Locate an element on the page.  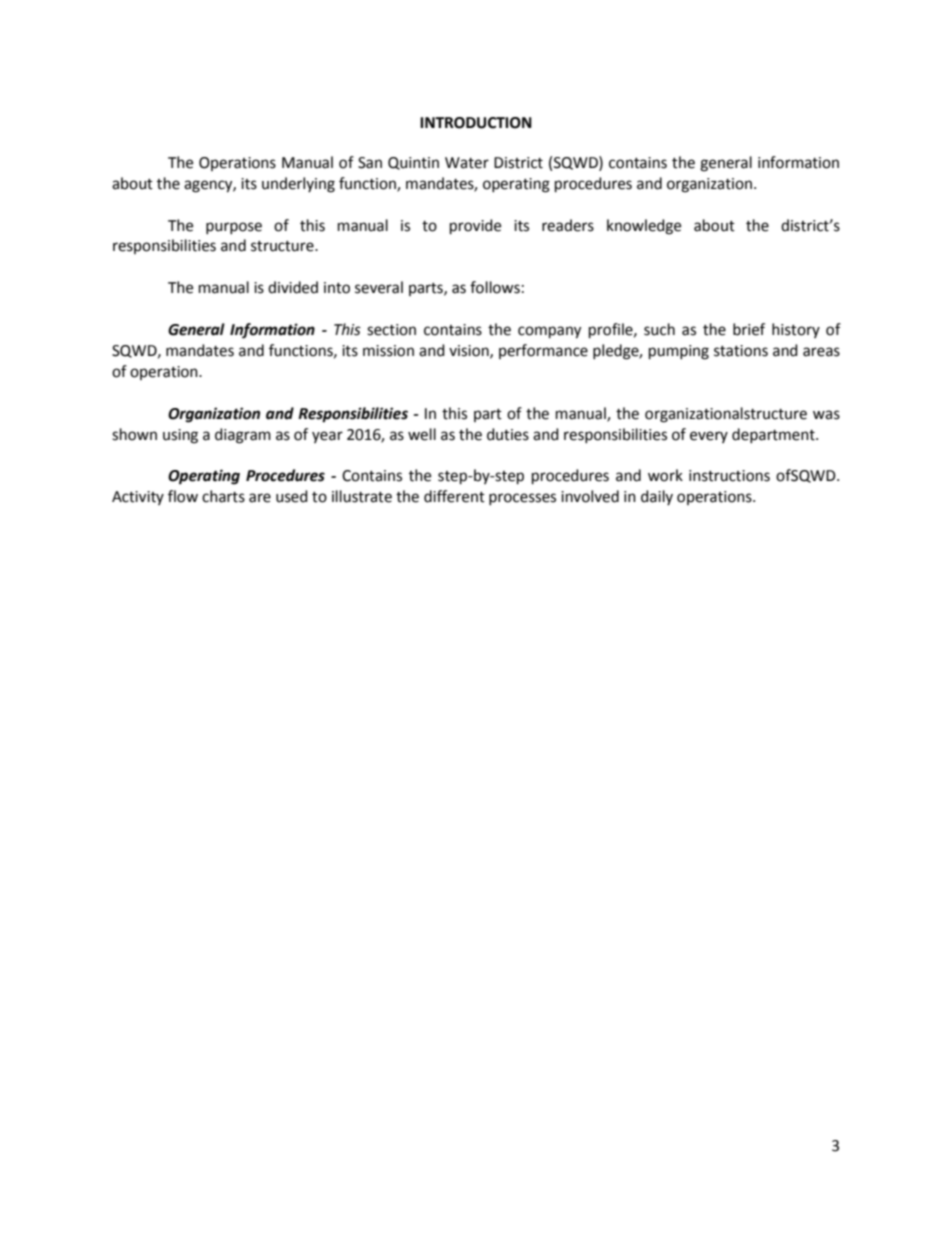
provide is located at coordinates (475, 227).
